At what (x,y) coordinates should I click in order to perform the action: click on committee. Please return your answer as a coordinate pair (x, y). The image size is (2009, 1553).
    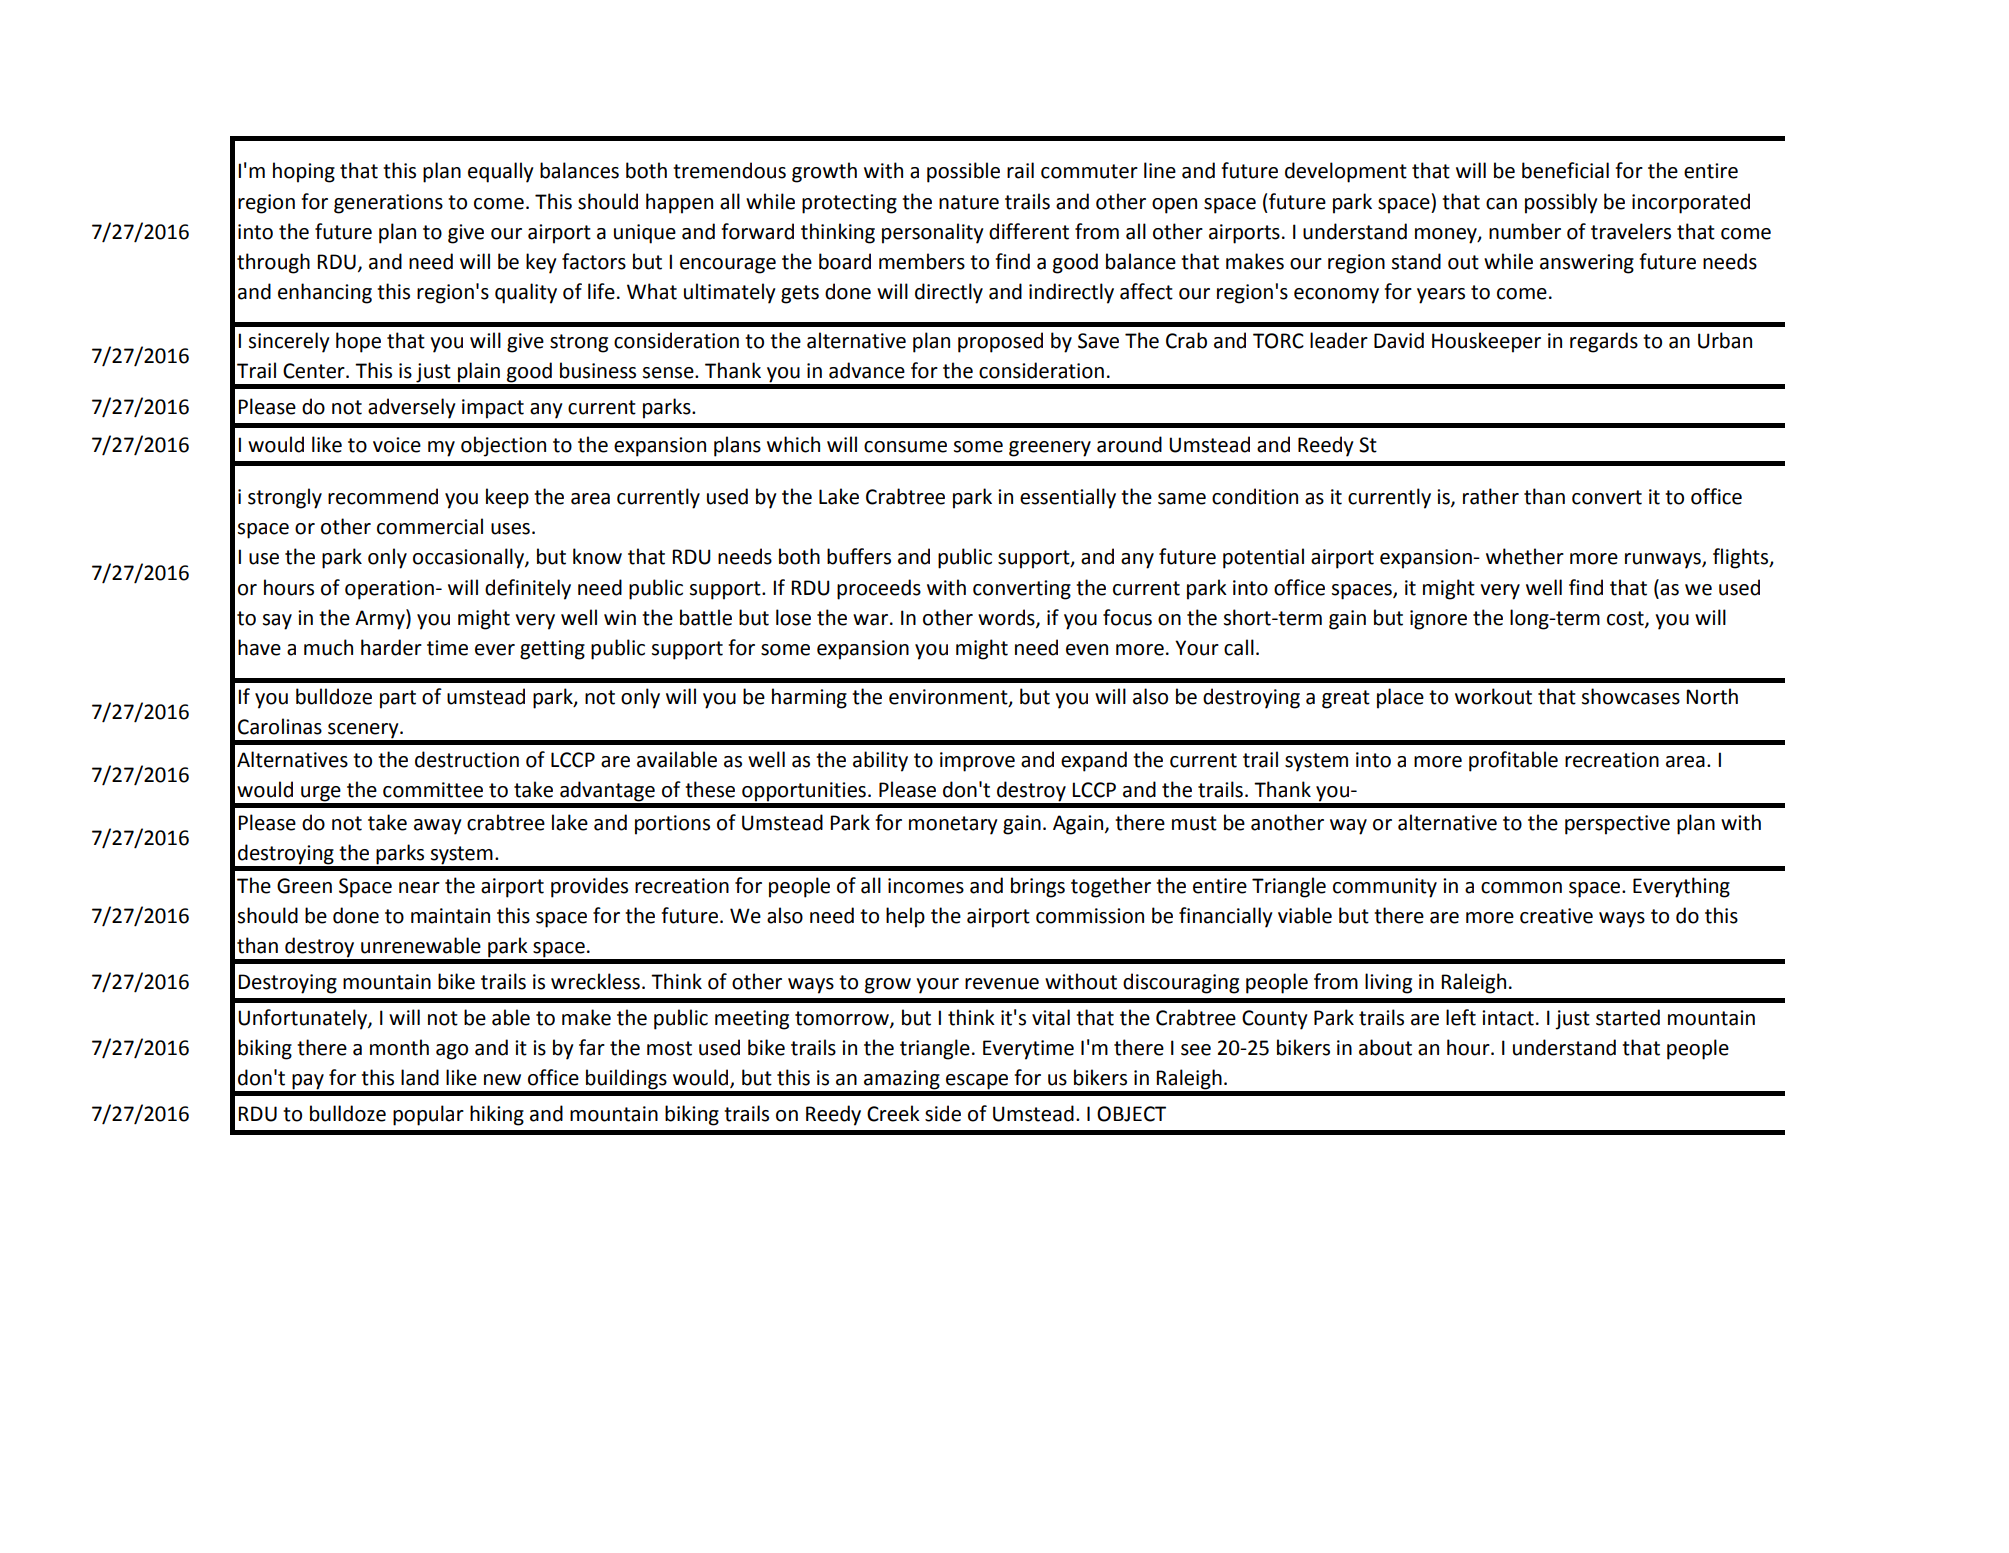
    Looking at the image, I should click on (433, 790).
